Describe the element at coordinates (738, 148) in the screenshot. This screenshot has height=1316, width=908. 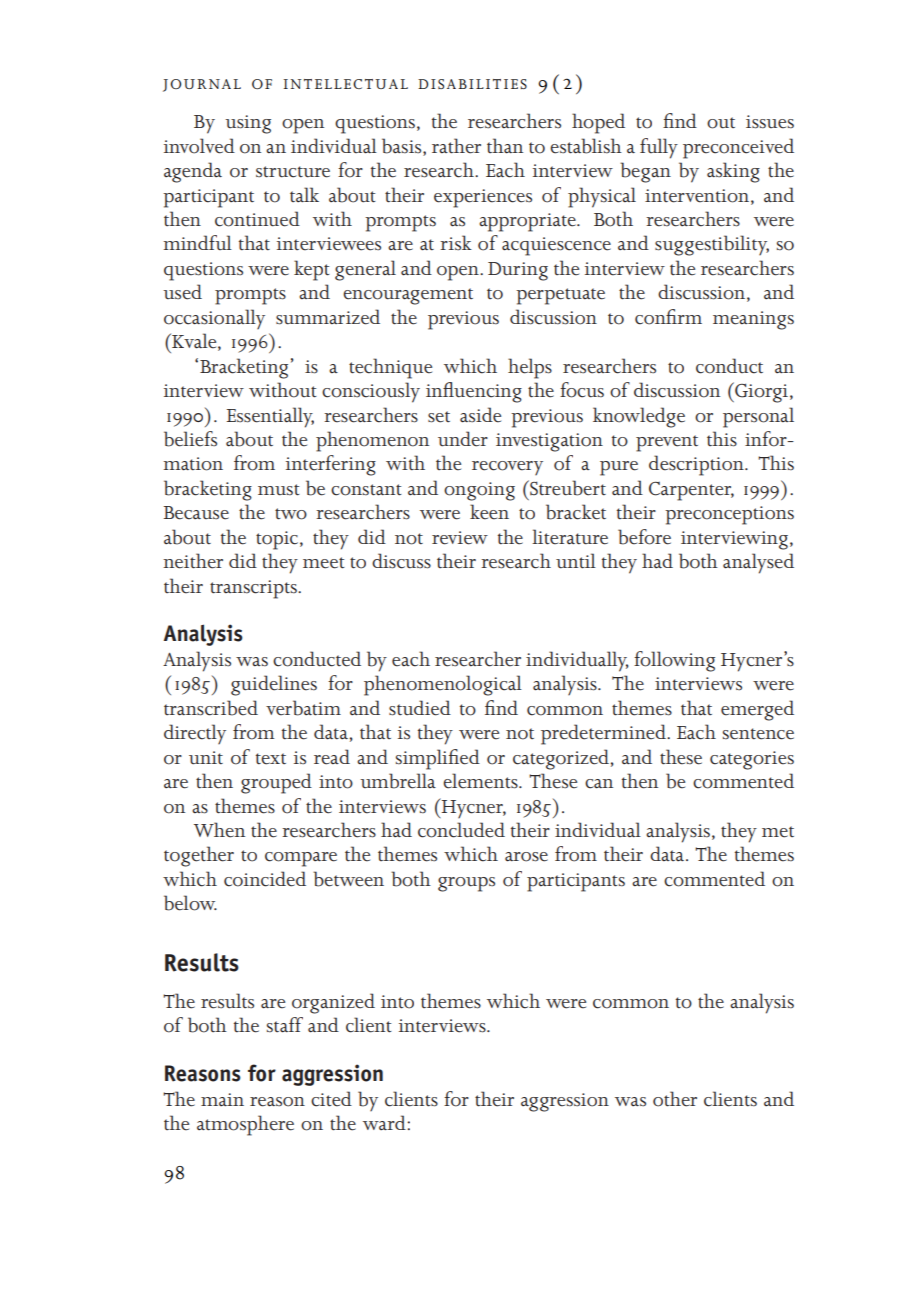
I see `preconceived` at that location.
